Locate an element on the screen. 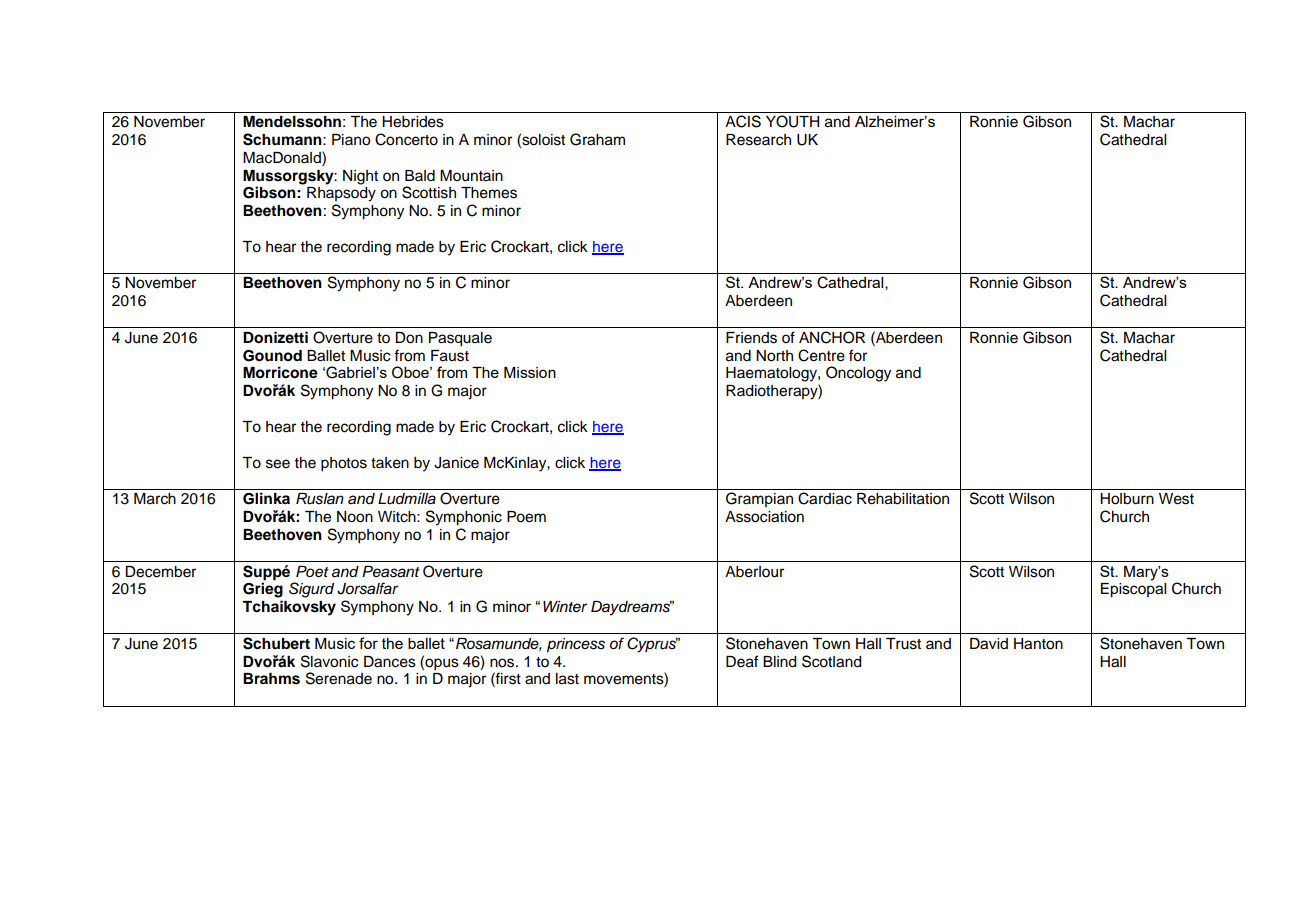  Mission is located at coordinates (530, 372).
